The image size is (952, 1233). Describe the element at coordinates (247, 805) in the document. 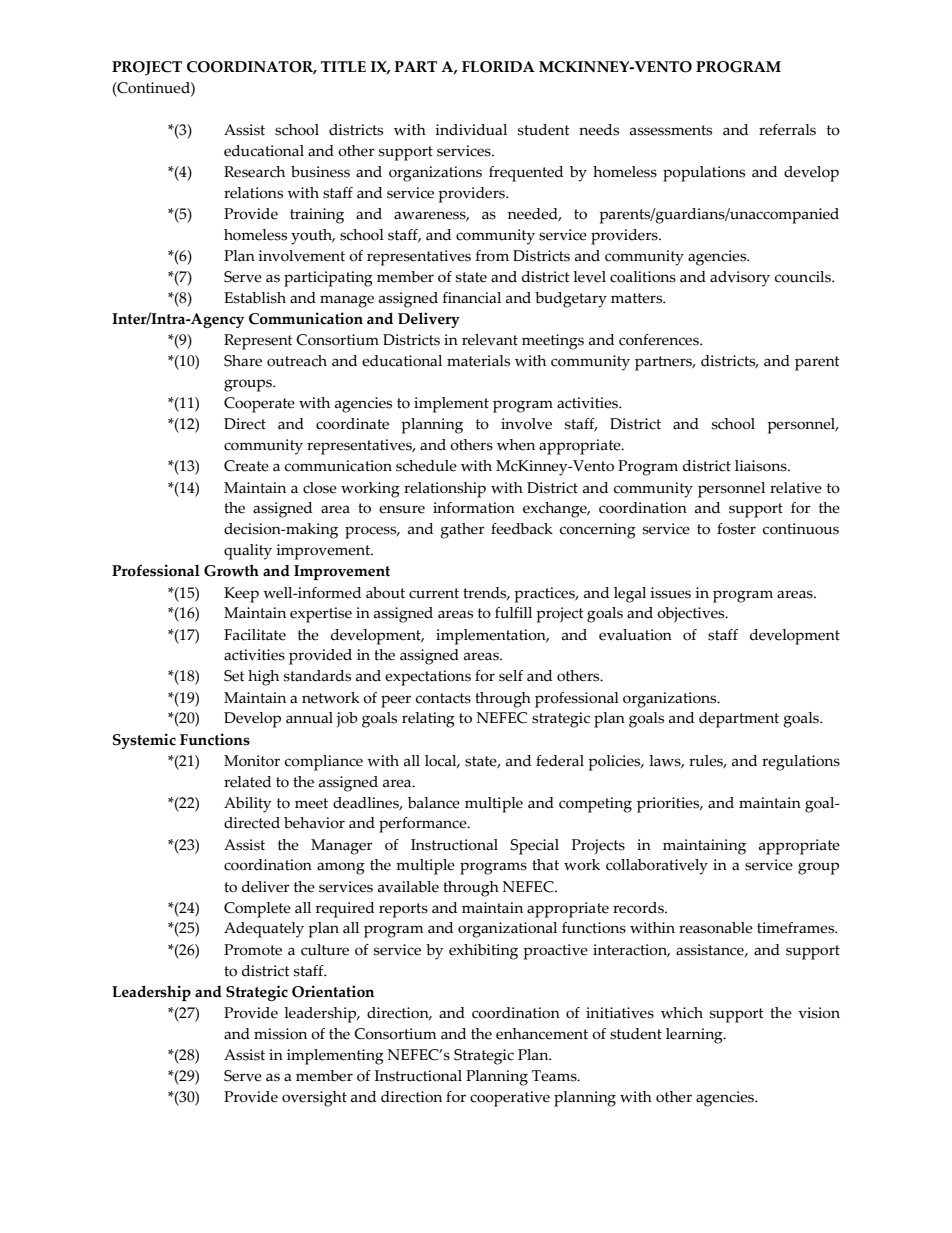

I see `Ability` at that location.
